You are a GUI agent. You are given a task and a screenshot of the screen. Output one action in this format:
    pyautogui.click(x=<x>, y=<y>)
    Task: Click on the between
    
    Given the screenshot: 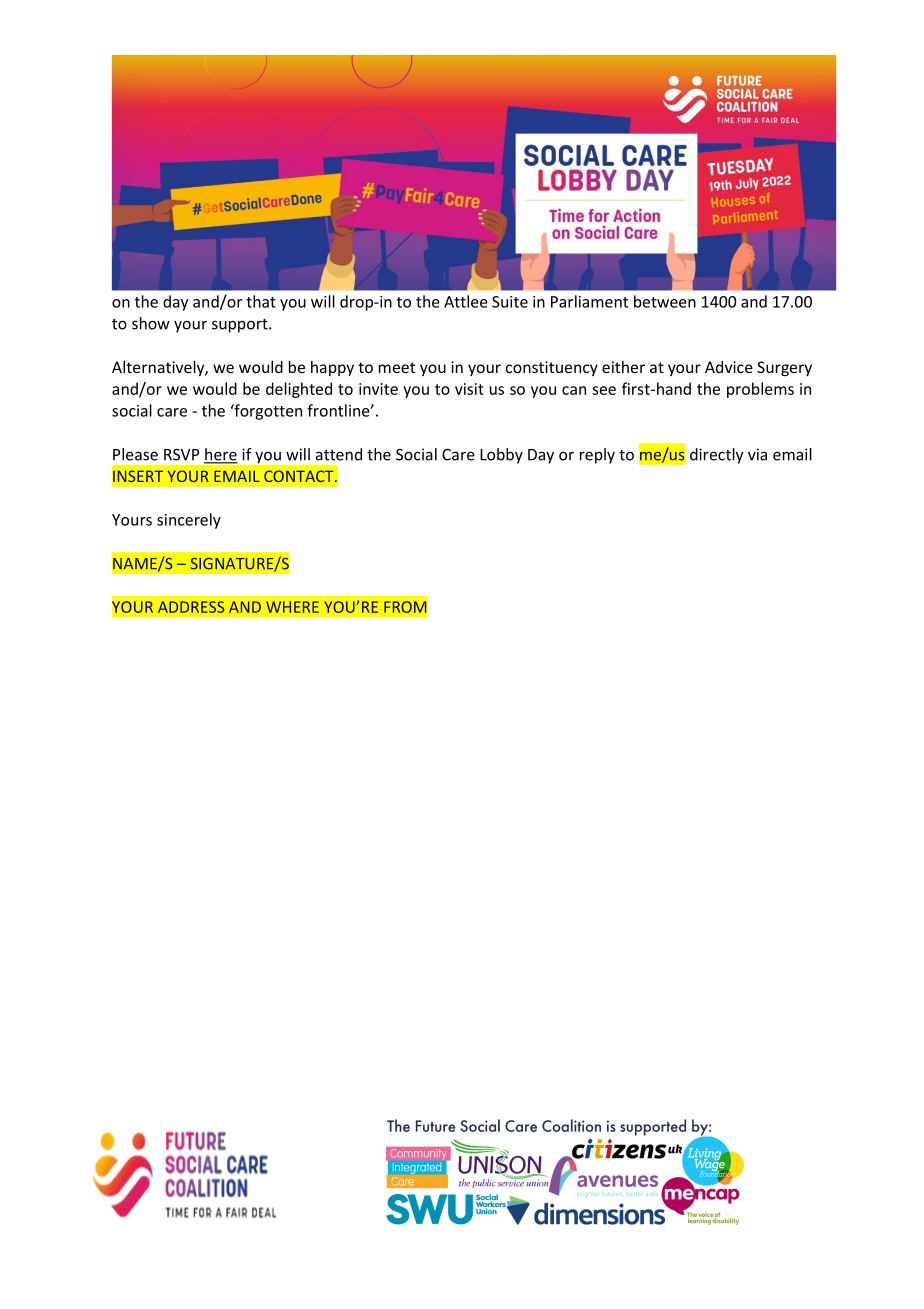 What is the action you would take?
    pyautogui.click(x=665, y=301)
